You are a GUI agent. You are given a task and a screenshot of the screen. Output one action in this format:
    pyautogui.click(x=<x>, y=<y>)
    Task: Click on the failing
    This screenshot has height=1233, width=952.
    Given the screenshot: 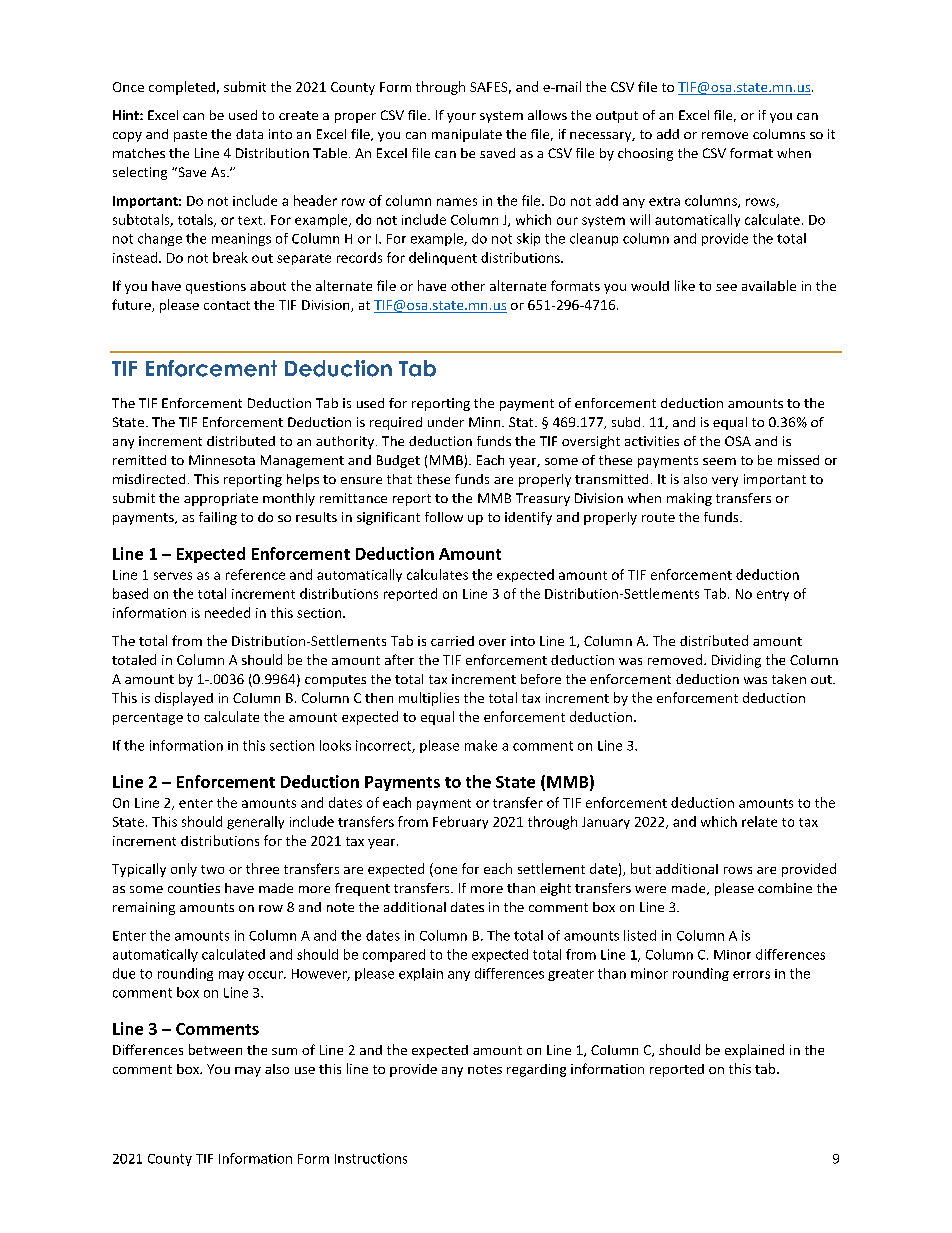 What is the action you would take?
    pyautogui.click(x=218, y=518)
